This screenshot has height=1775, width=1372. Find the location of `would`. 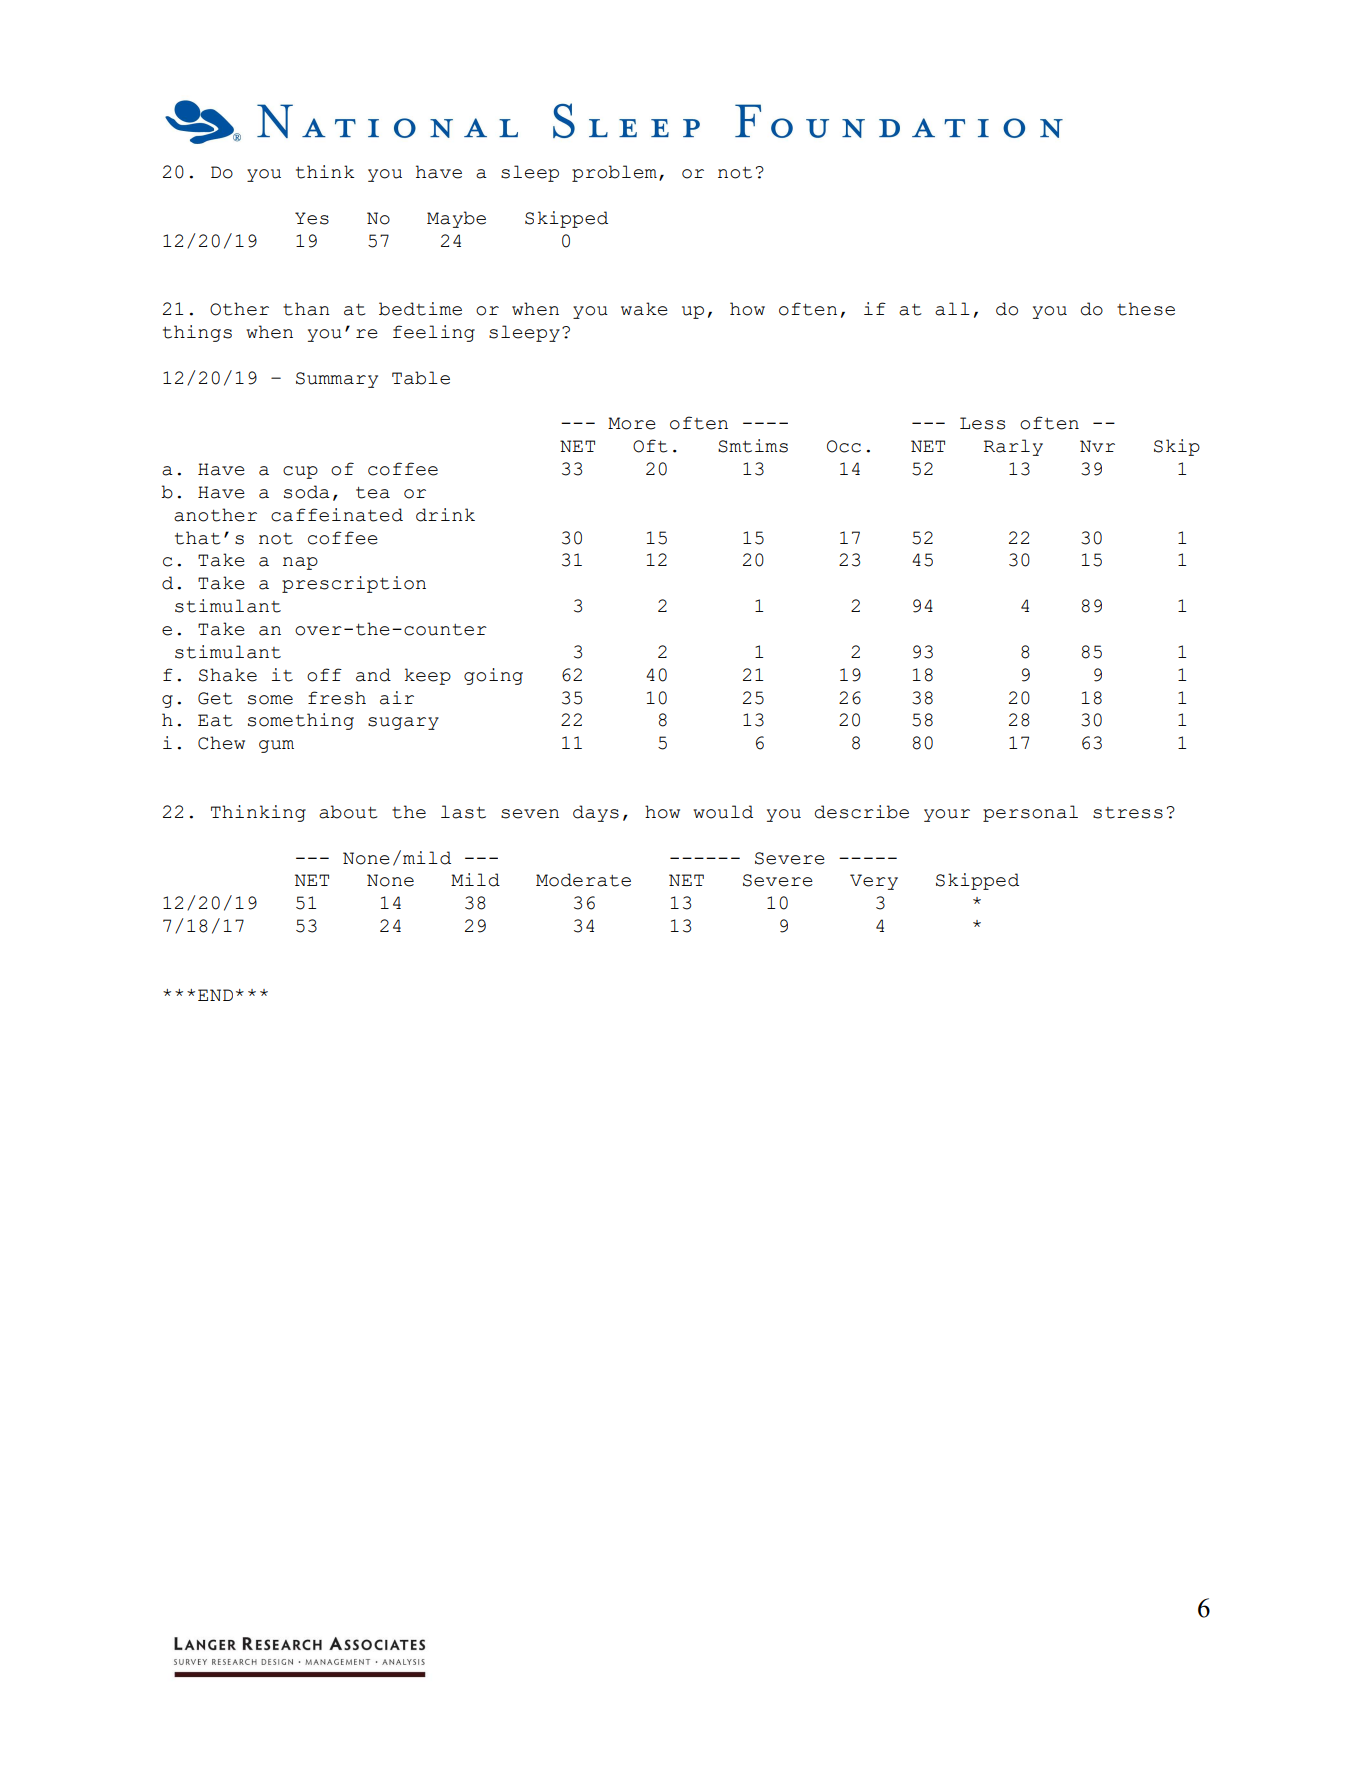

would is located at coordinates (723, 812).
